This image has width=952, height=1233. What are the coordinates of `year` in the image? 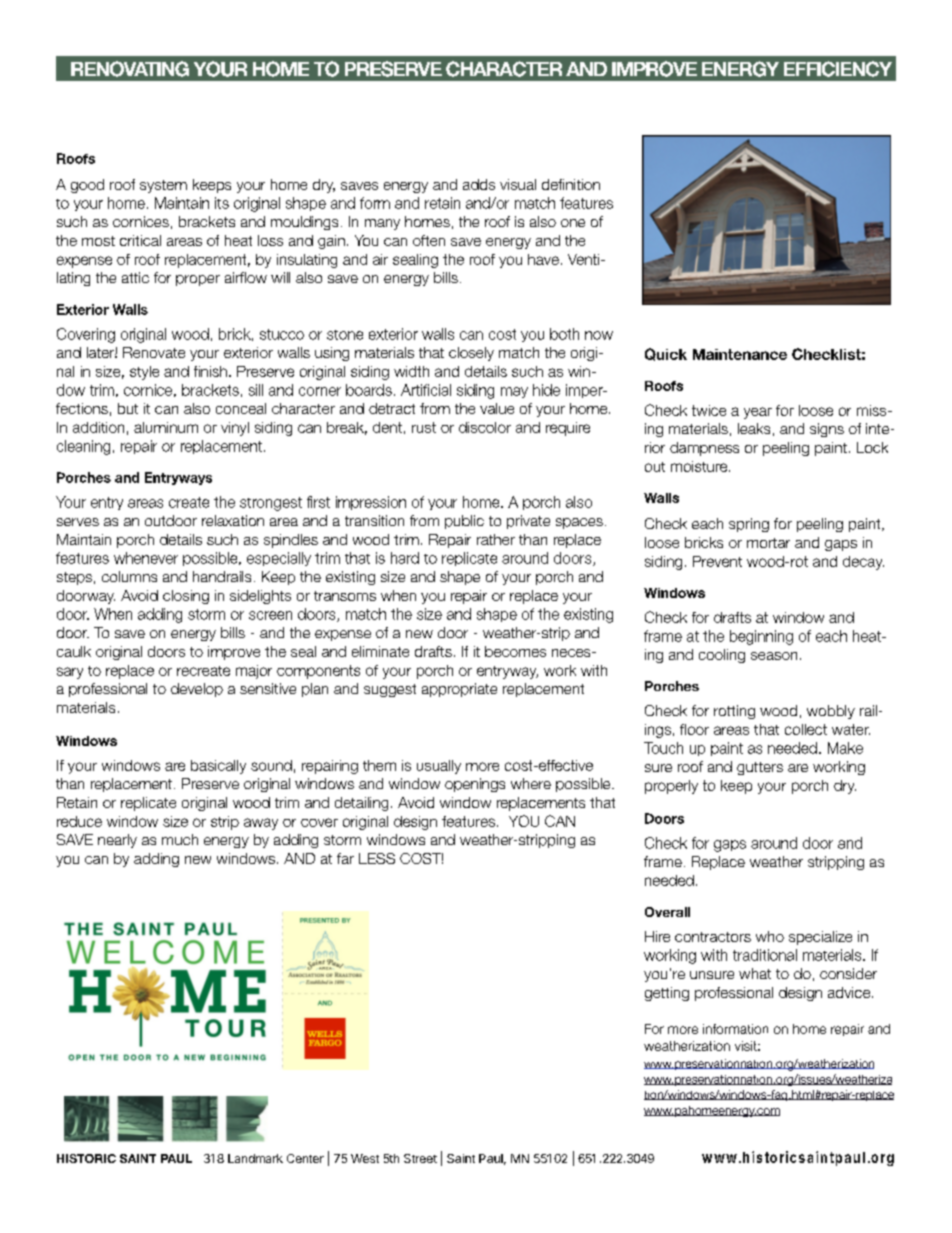 It's located at (758, 413).
